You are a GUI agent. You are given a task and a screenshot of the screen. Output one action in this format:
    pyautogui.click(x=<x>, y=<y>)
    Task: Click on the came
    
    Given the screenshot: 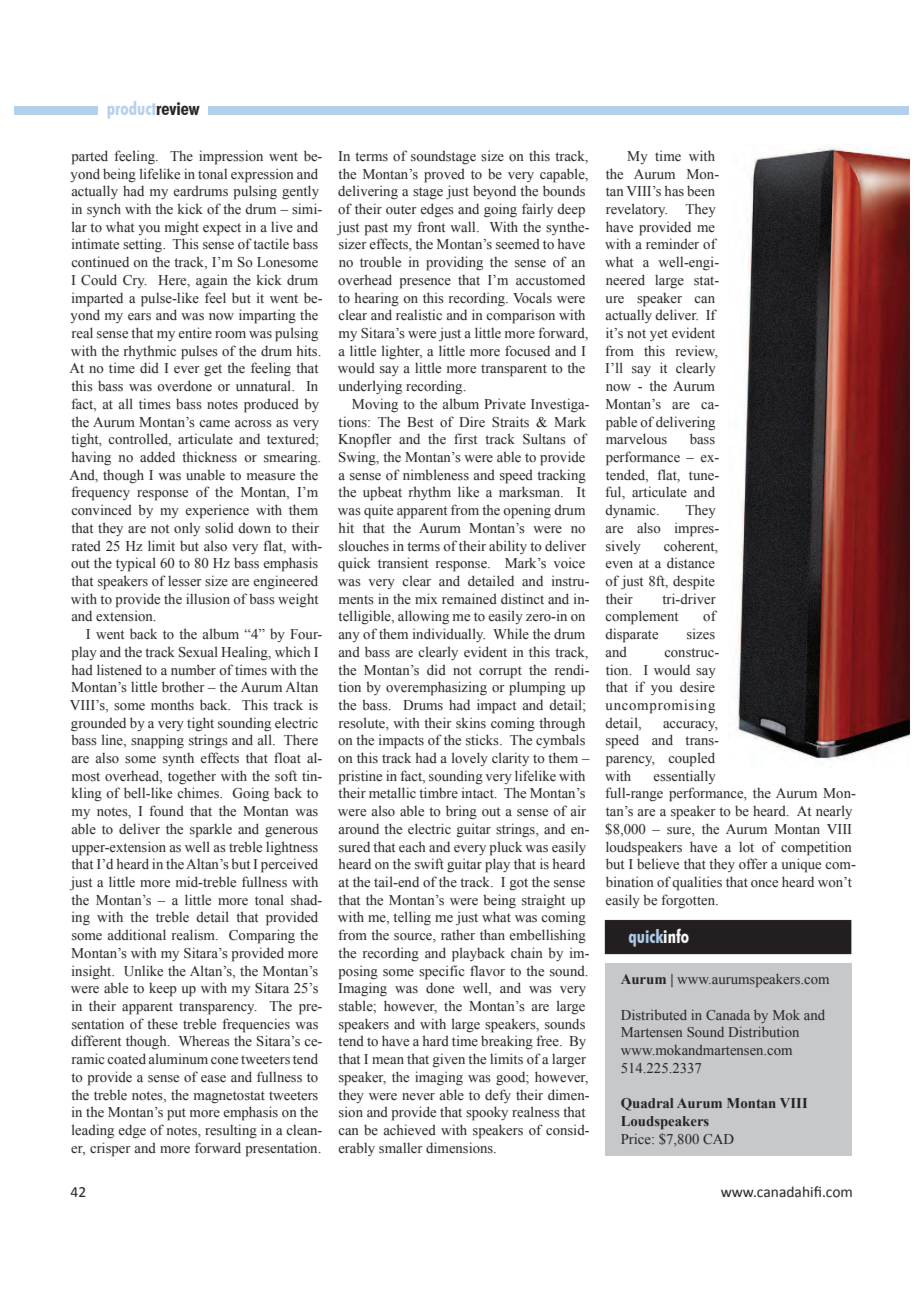 What is the action you would take?
    pyautogui.click(x=214, y=423)
